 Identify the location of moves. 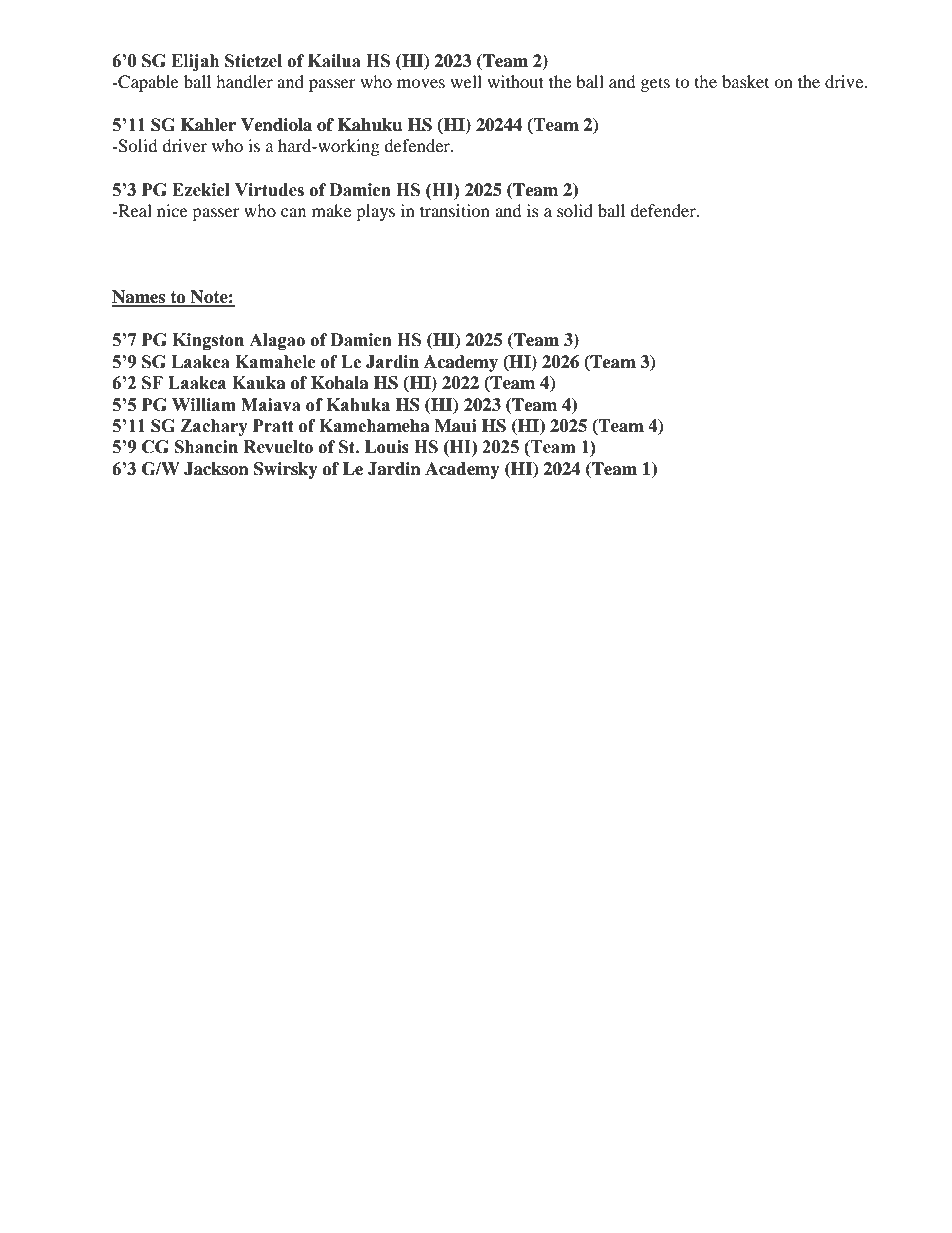
(421, 83).
